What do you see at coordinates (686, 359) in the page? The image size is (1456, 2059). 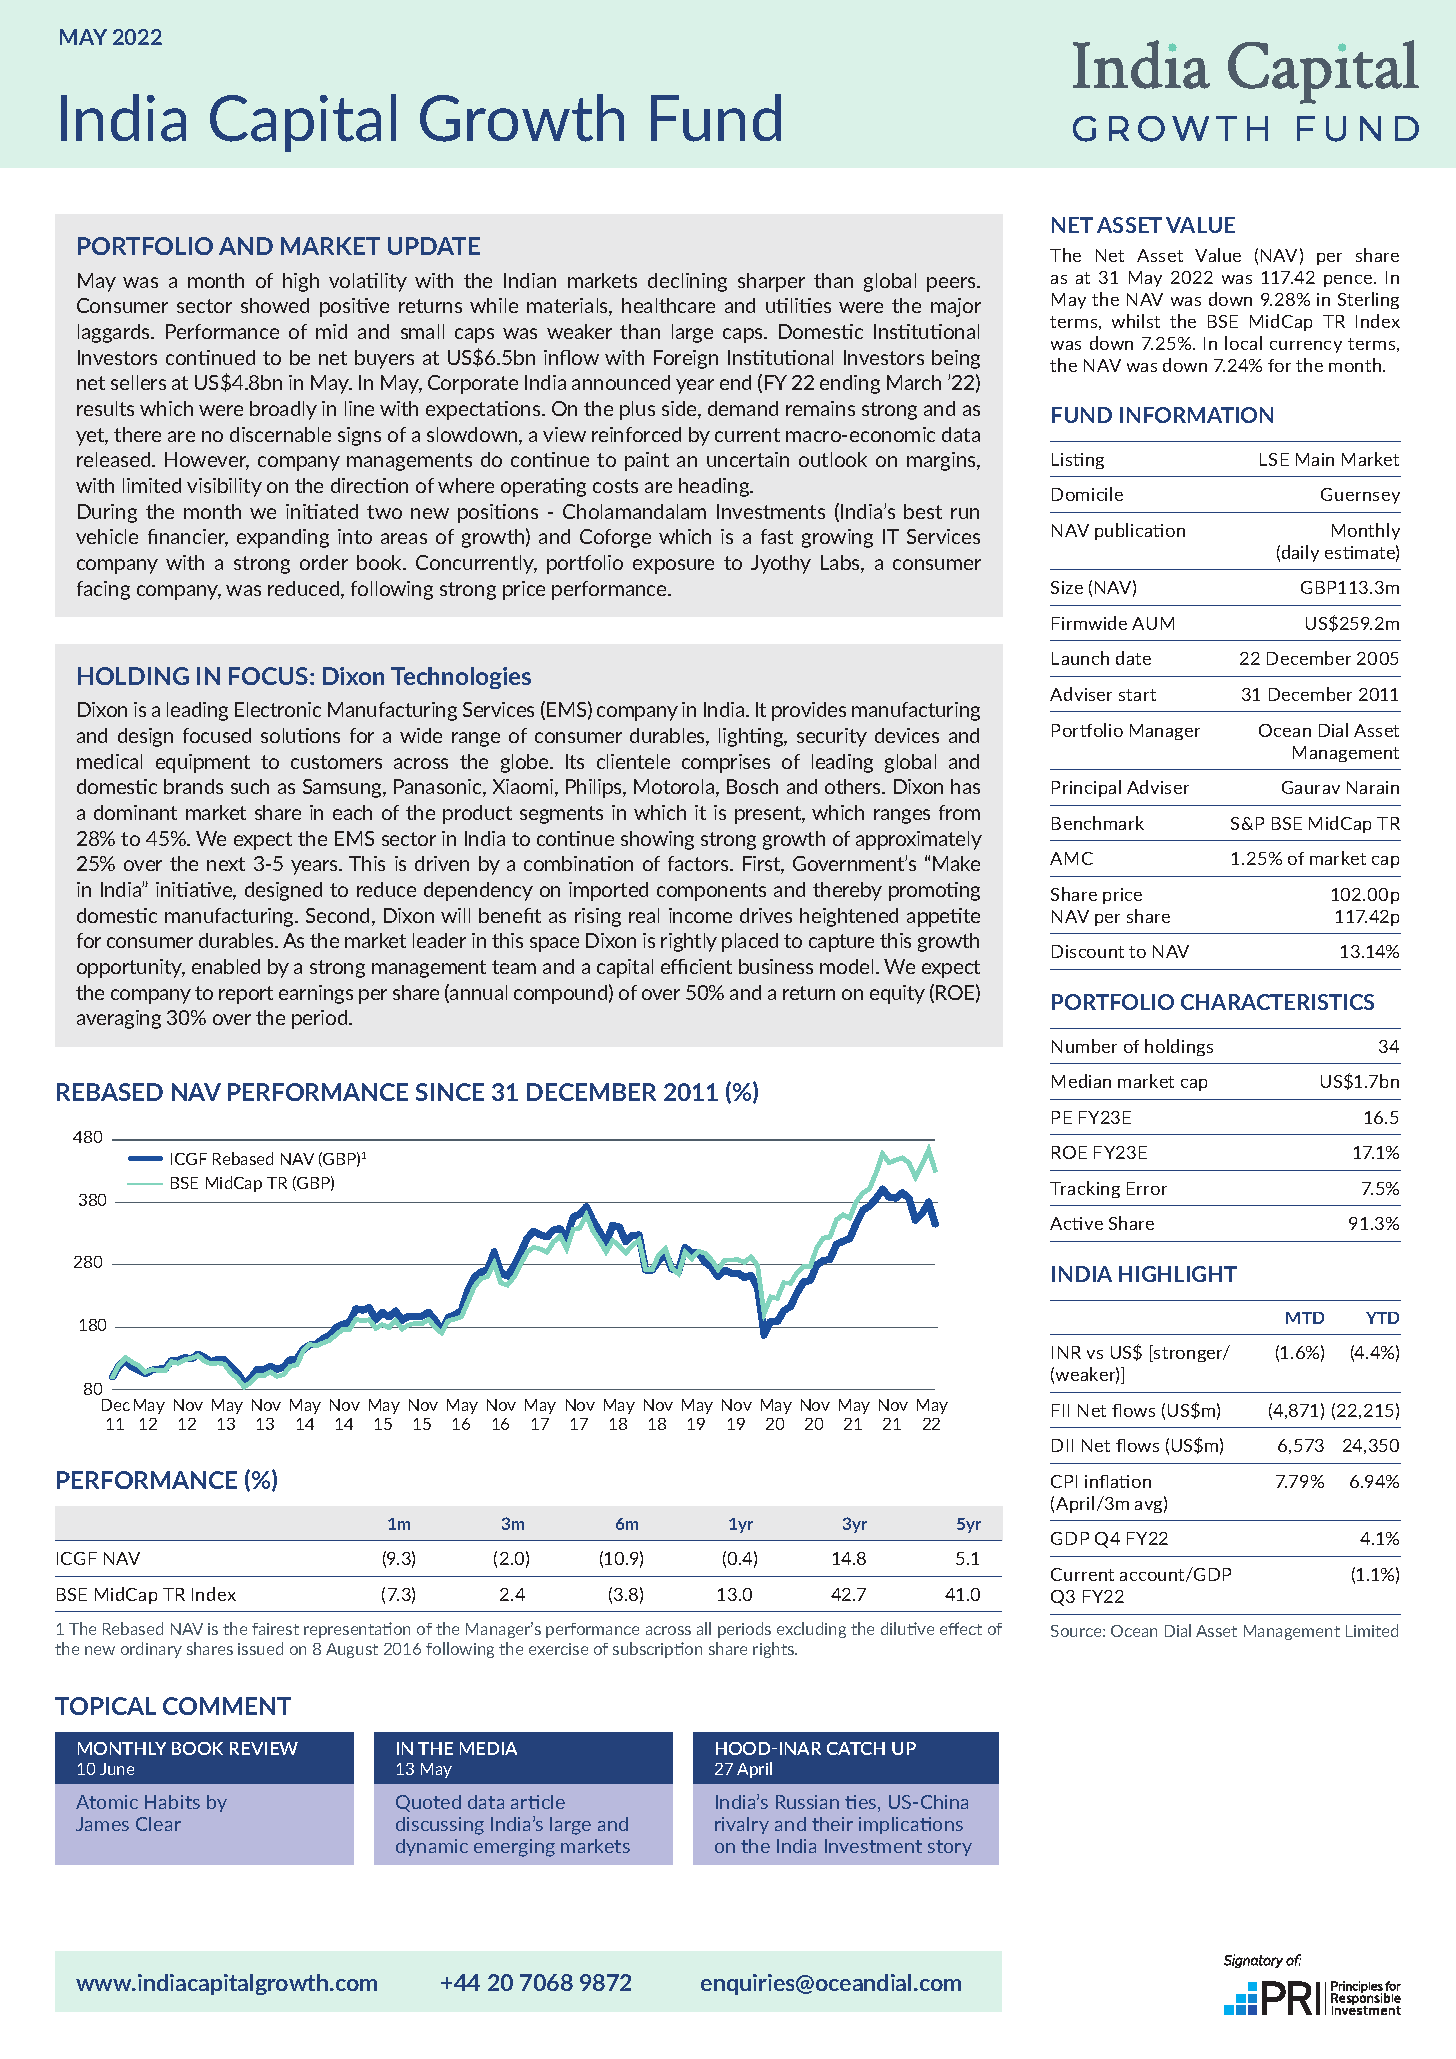 I see `Foreign` at bounding box center [686, 359].
